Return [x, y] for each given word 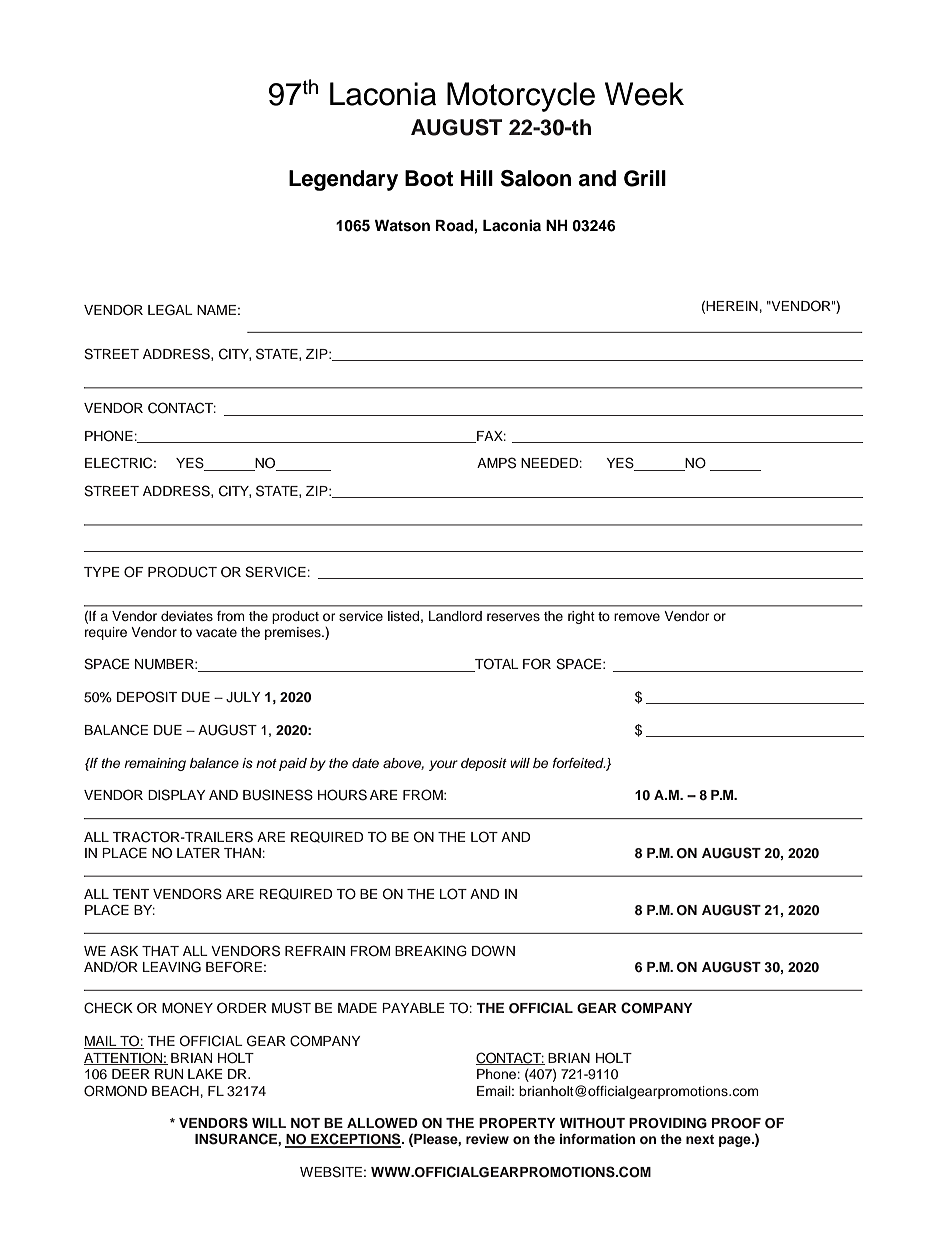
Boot [429, 178]
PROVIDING [668, 1123]
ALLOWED [382, 1123]
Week [644, 94]
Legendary [343, 180]
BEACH [175, 1091]
